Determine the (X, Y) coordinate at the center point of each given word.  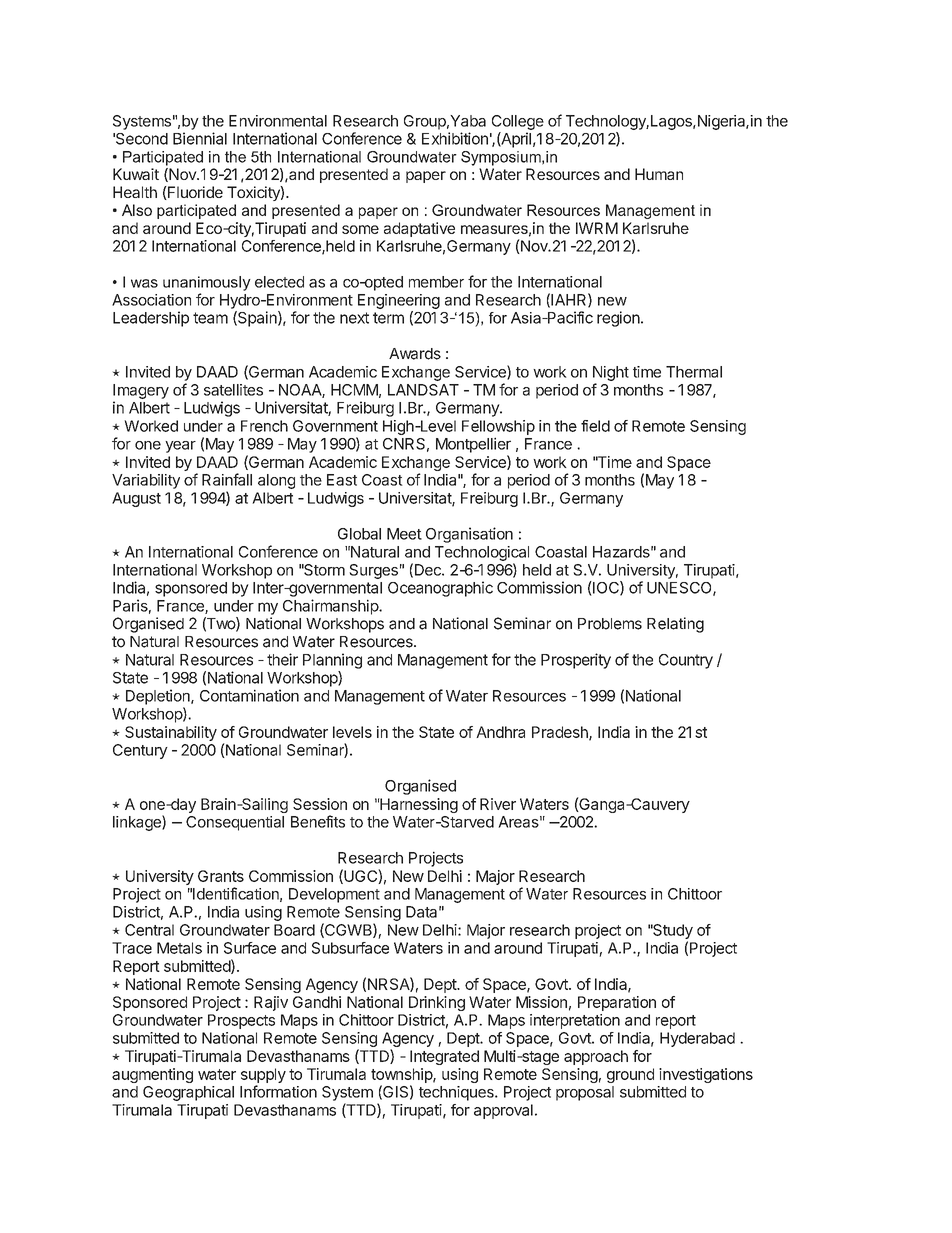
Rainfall (227, 479)
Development (334, 895)
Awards (415, 354)
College (518, 122)
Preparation (617, 1003)
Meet (404, 534)
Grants (221, 876)
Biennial (200, 138)
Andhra (500, 732)
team (210, 318)
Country (686, 661)
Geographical (188, 1093)
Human (659, 174)
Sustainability (171, 733)
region (618, 319)
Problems (610, 624)
